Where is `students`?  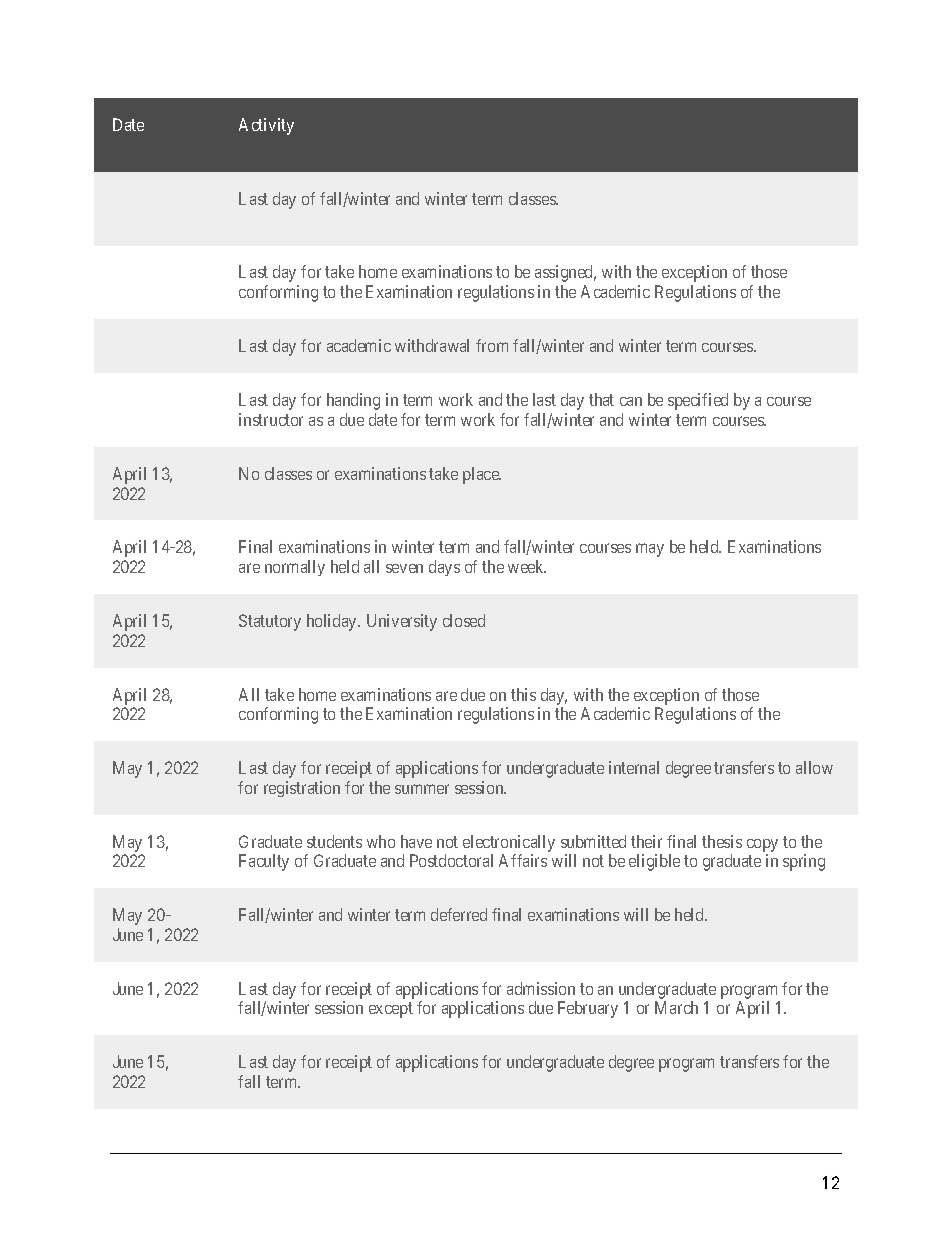 students is located at coordinates (334, 841).
